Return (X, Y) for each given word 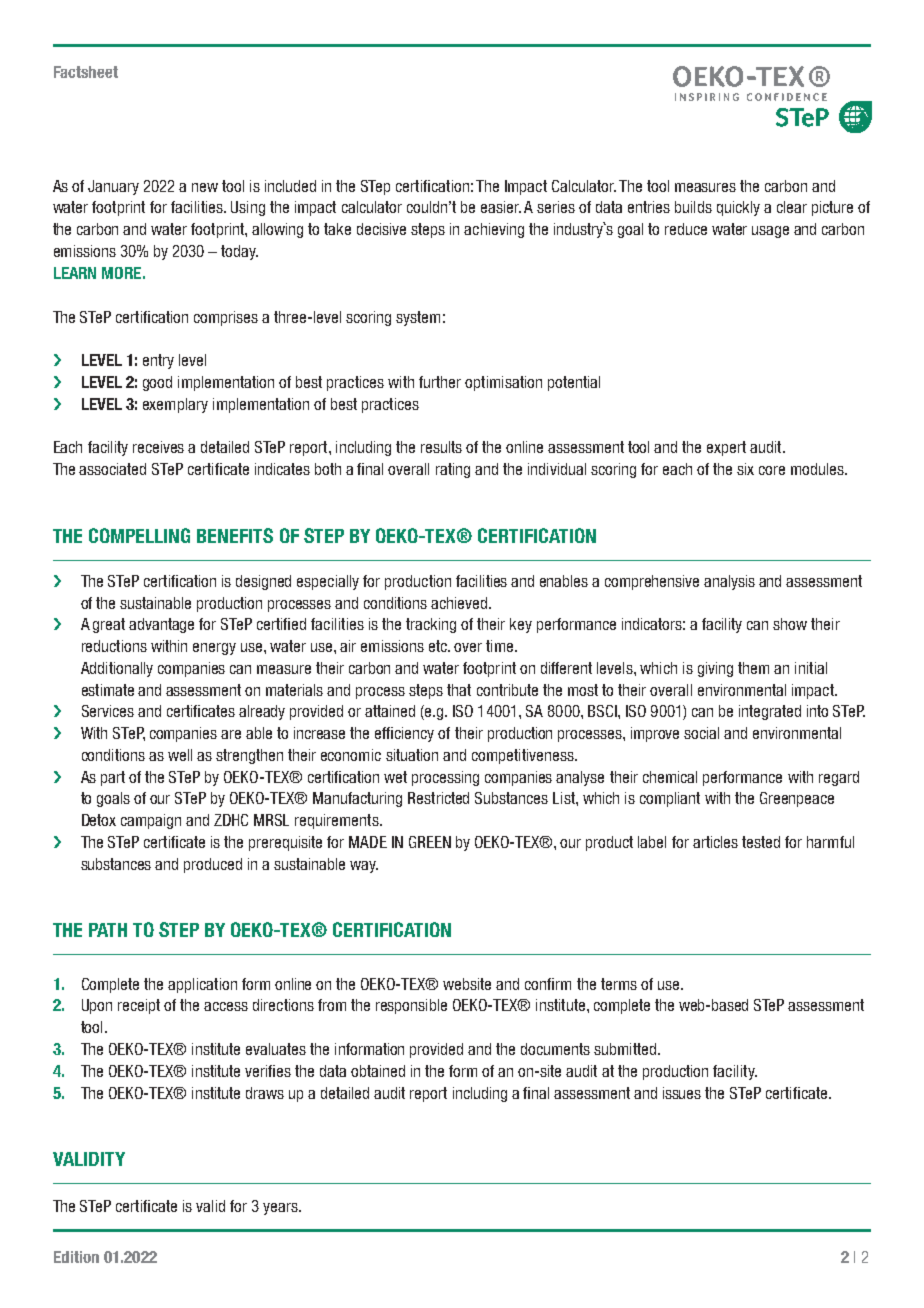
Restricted (438, 798)
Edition (76, 1257)
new (205, 187)
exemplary (175, 405)
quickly (738, 208)
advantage (161, 625)
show (790, 624)
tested (761, 842)
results (441, 447)
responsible (411, 1006)
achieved (460, 603)
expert (726, 448)
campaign (151, 821)
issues (682, 1093)
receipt (139, 1006)
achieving (494, 230)
